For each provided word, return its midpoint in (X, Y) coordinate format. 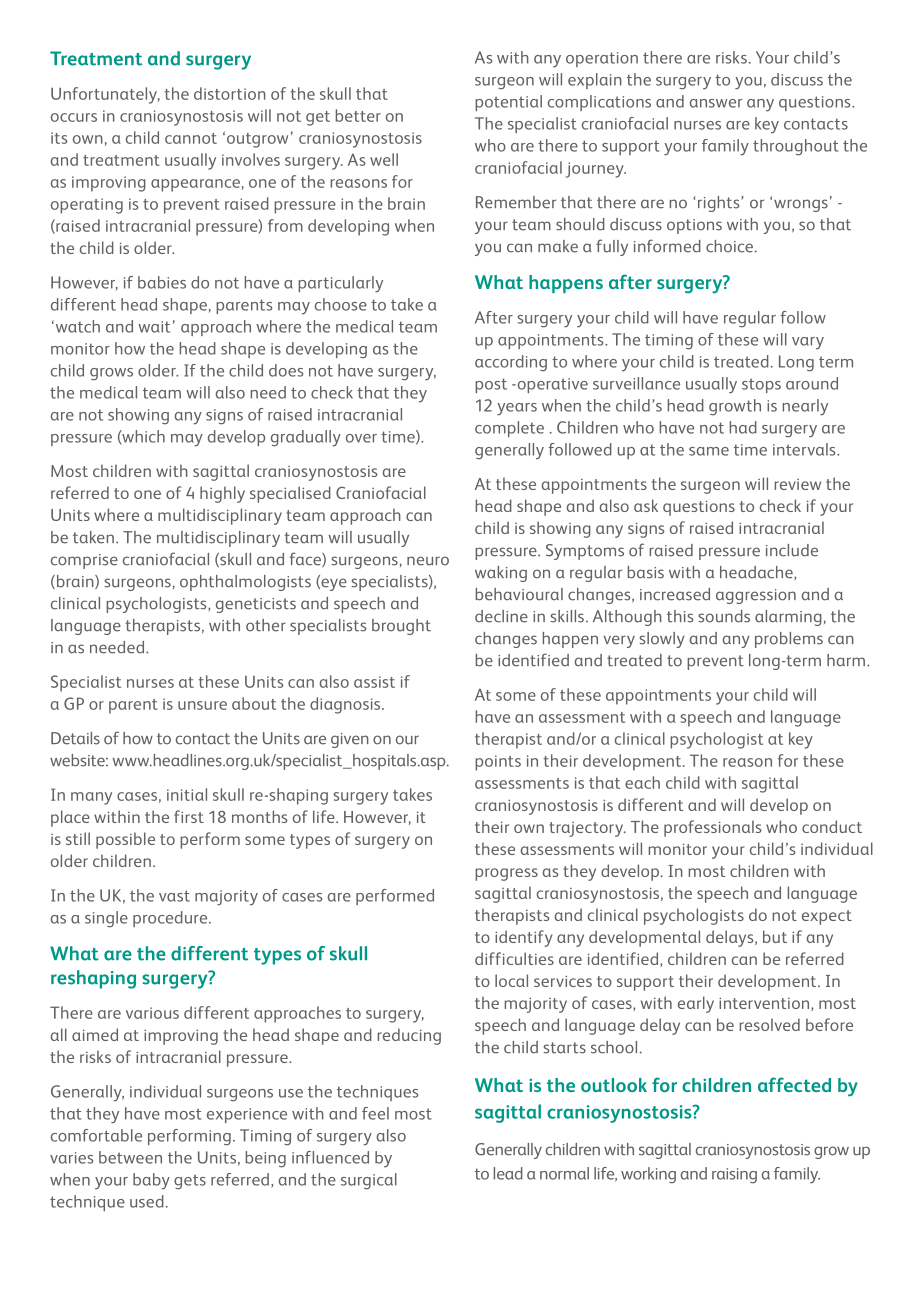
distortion (230, 93)
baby (151, 1181)
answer (715, 103)
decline (501, 616)
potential (508, 103)
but (775, 936)
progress (506, 874)
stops (761, 385)
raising (734, 1176)
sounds (724, 616)
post (491, 385)
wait (154, 327)
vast (174, 896)
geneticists (256, 605)
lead (508, 1173)
